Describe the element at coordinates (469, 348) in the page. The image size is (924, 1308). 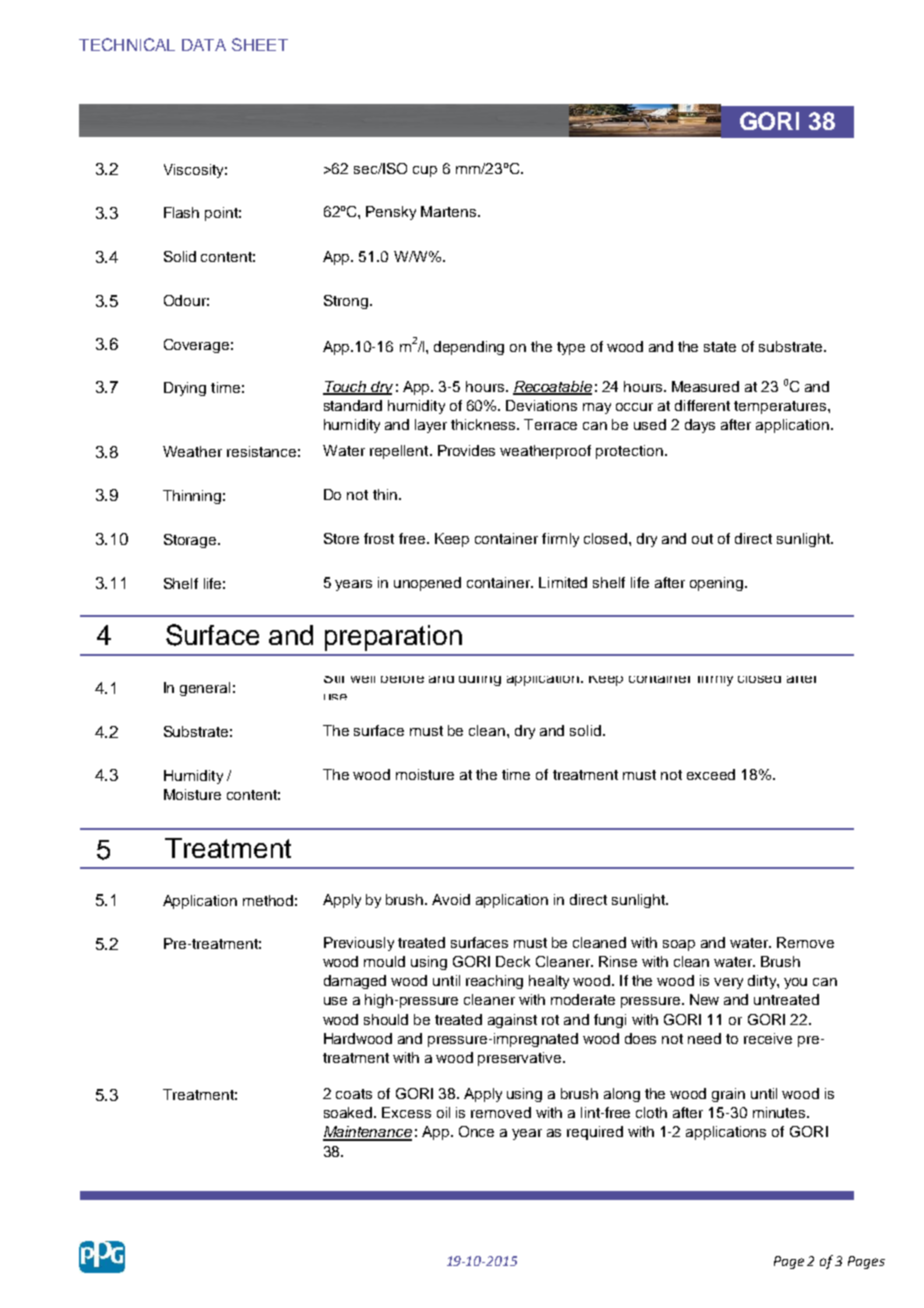
I see `depending` at that location.
